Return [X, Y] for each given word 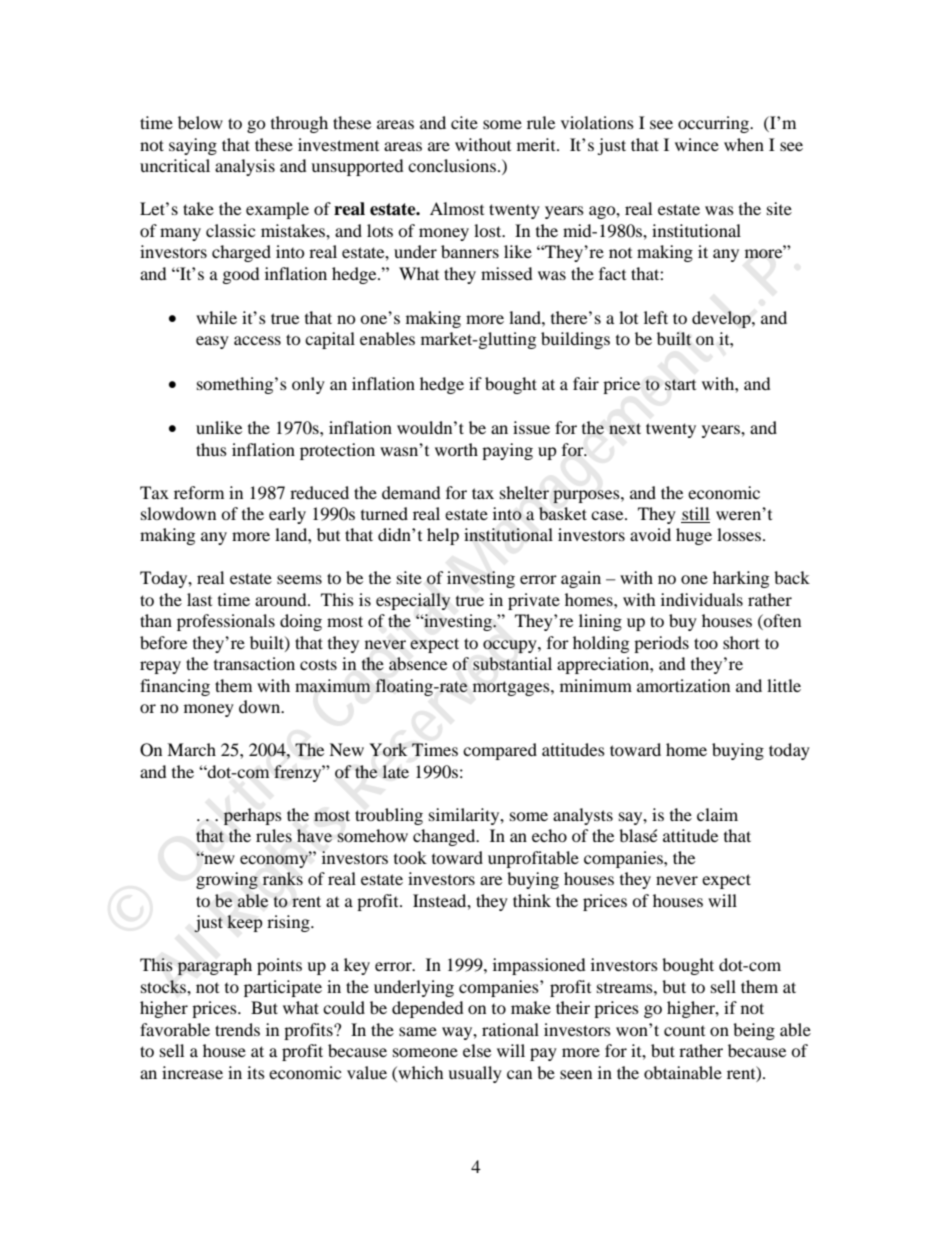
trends [237, 1029]
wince [697, 144]
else [477, 1050]
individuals [702, 599]
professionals [226, 622]
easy [212, 342]
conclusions [452, 165]
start [680, 385]
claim [717, 814]
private [534, 601]
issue [531, 427]
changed [445, 837]
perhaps [252, 816]
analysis [245, 167]
